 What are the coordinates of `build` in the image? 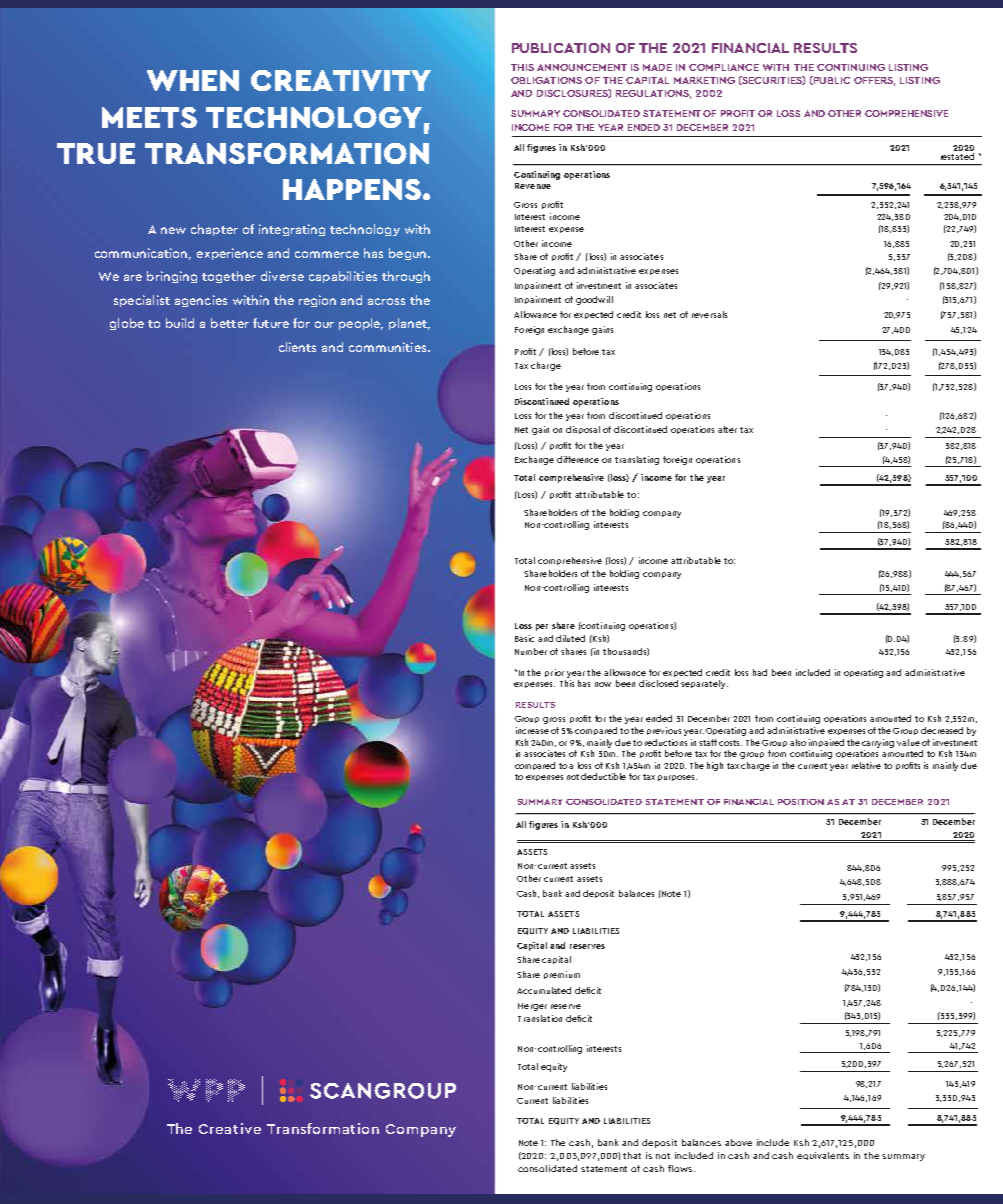 It's located at (180, 323).
